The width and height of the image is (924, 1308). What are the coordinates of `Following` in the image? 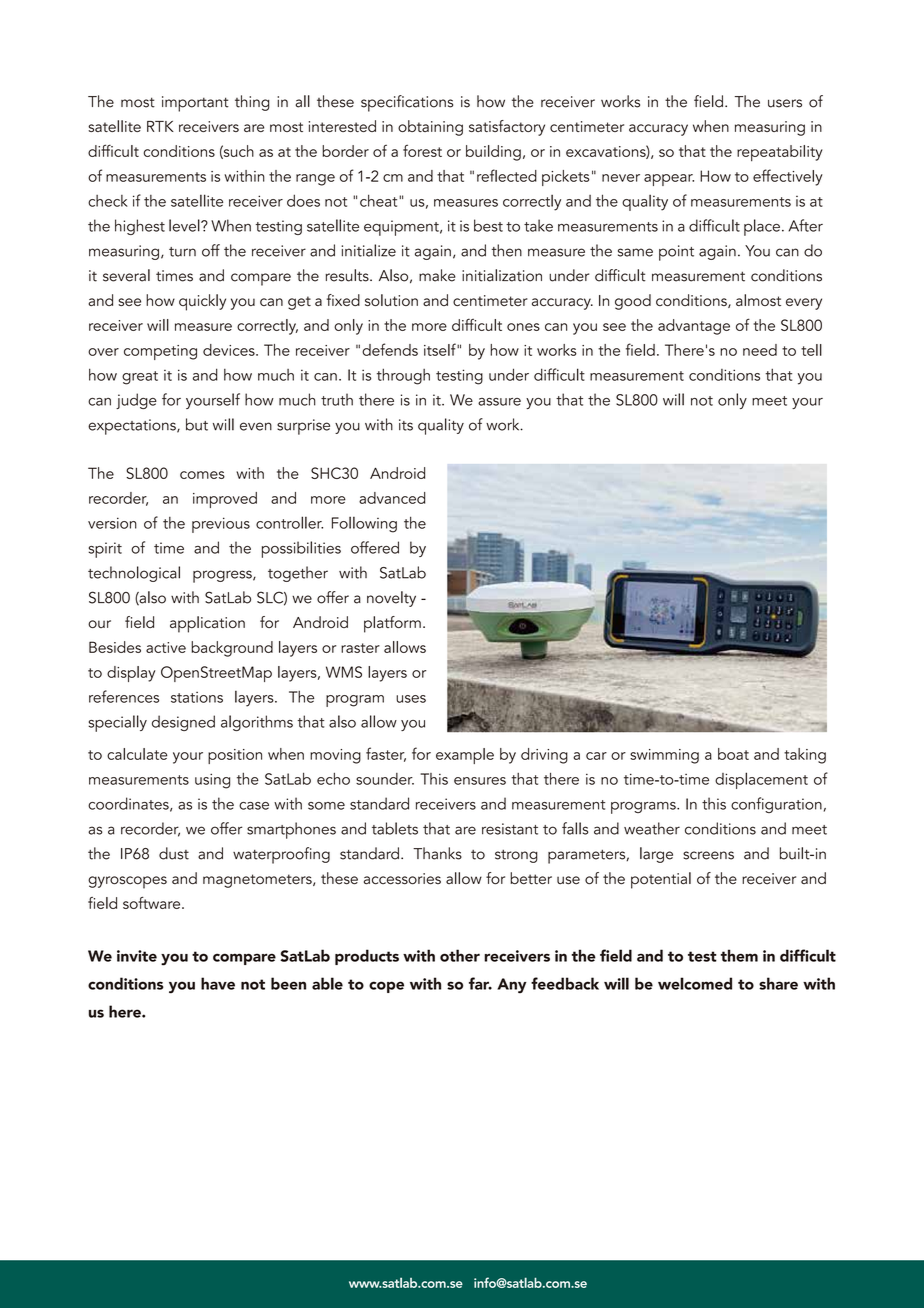 It's located at (364, 525).
